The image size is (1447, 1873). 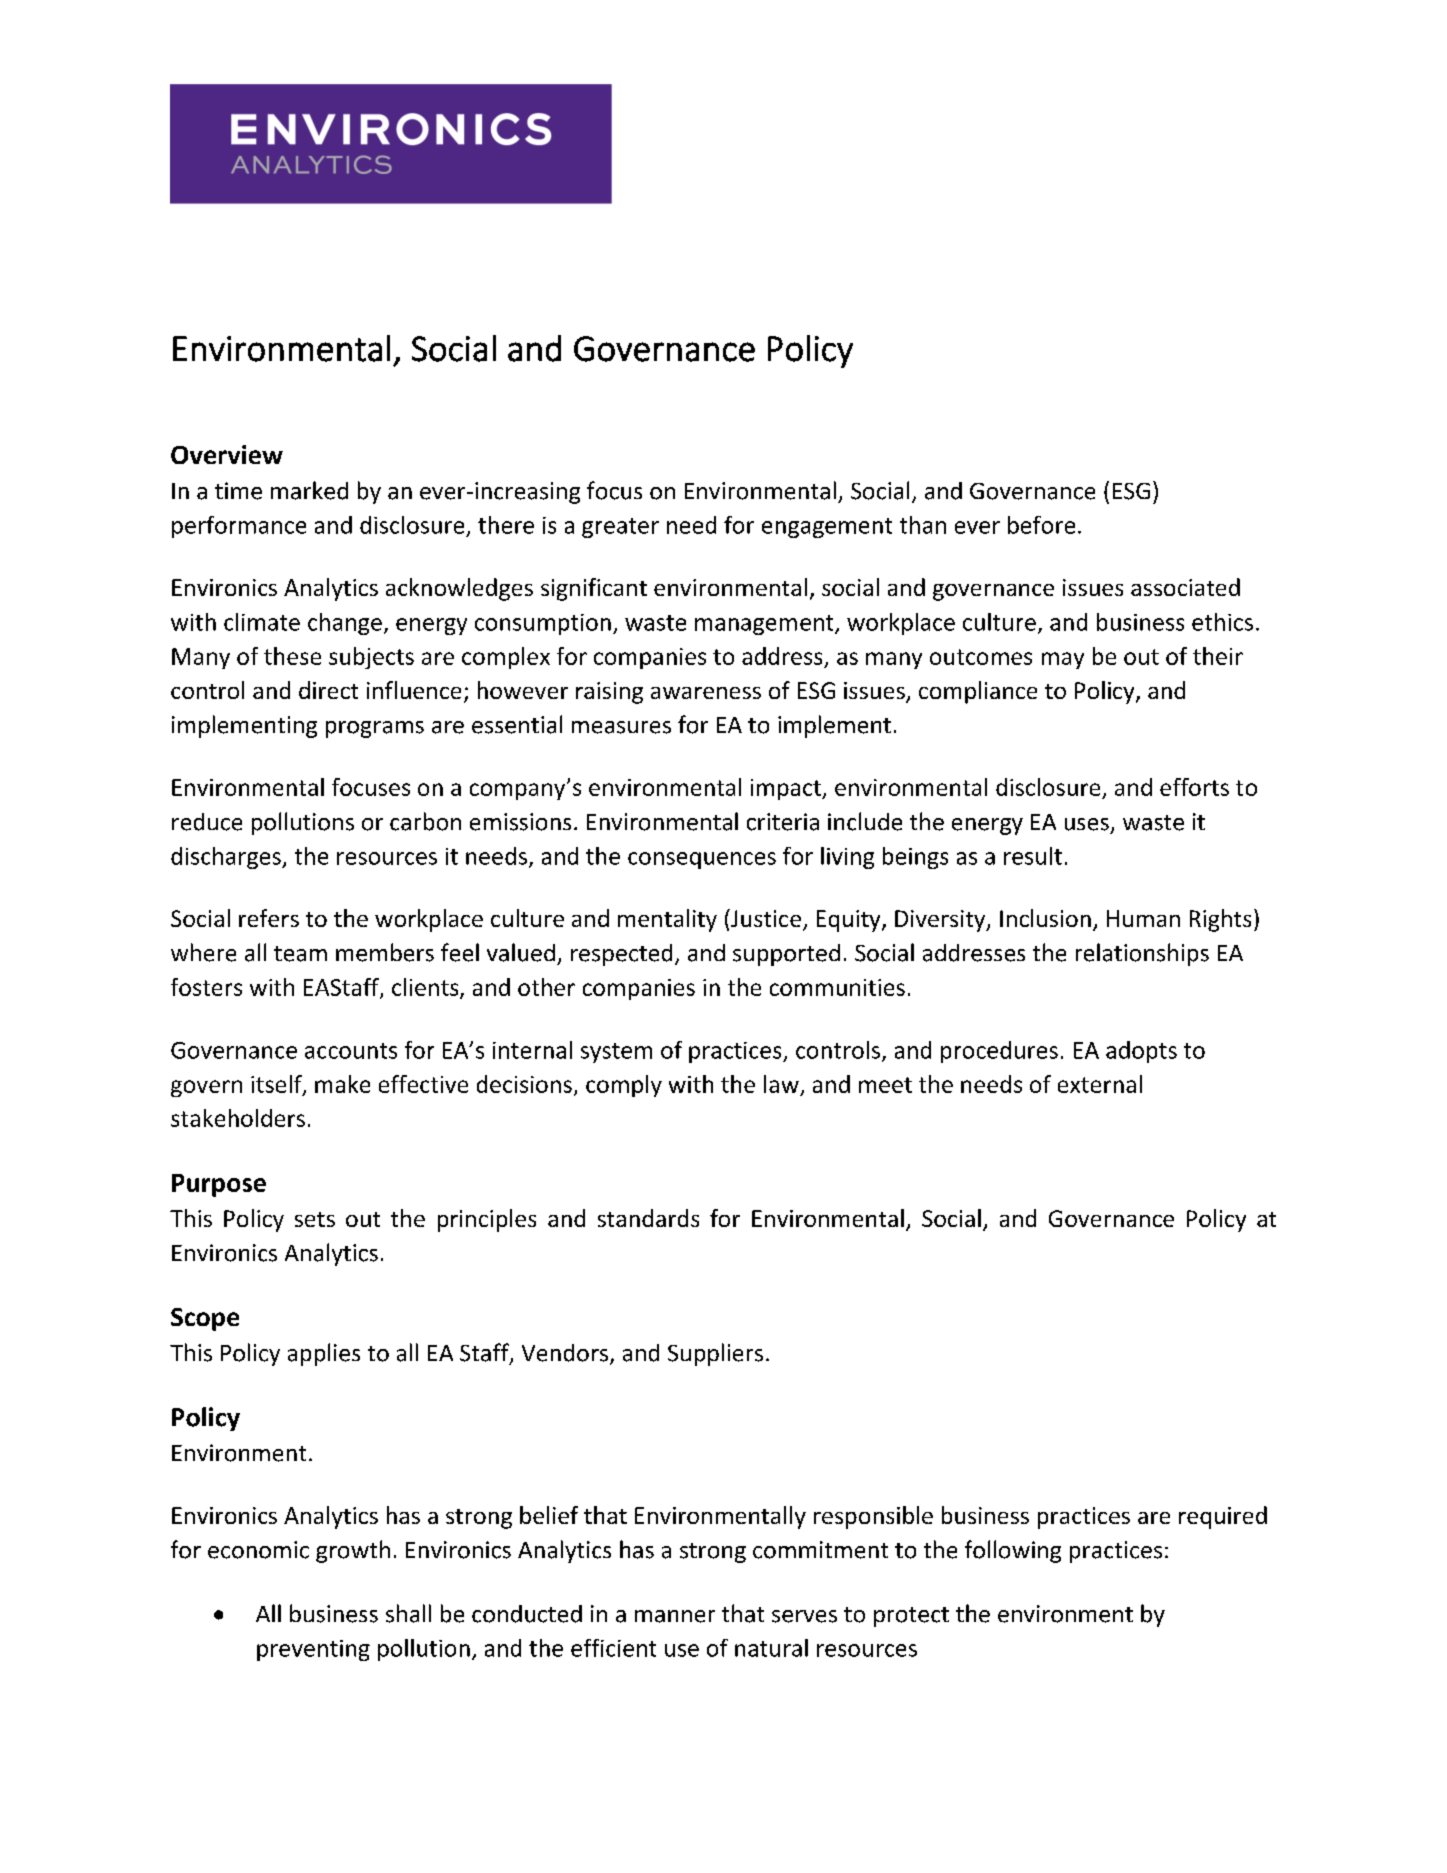 What do you see at coordinates (351, 1051) in the page?
I see `accounts` at bounding box center [351, 1051].
